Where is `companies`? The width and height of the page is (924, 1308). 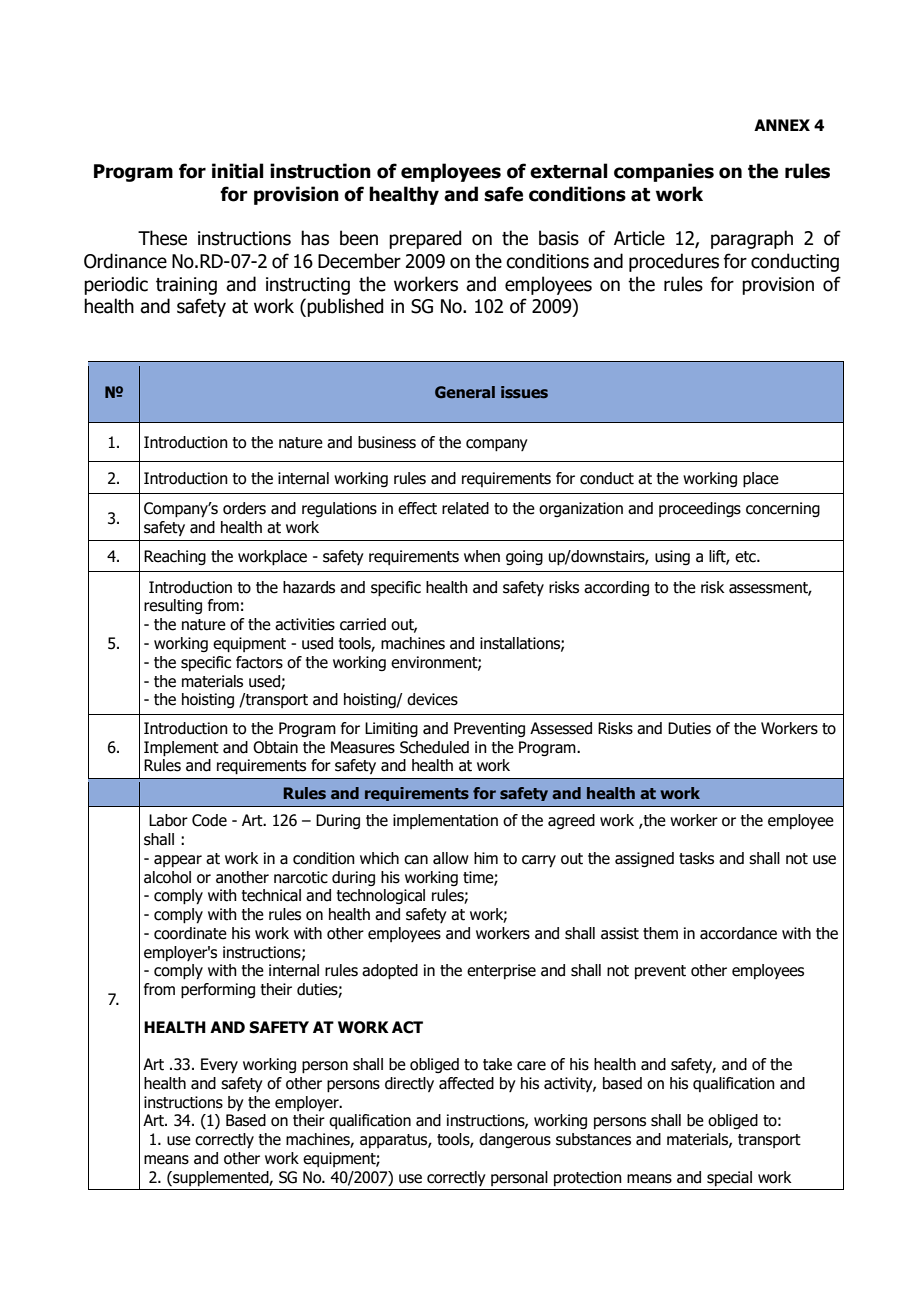
companies is located at coordinates (664, 172).
